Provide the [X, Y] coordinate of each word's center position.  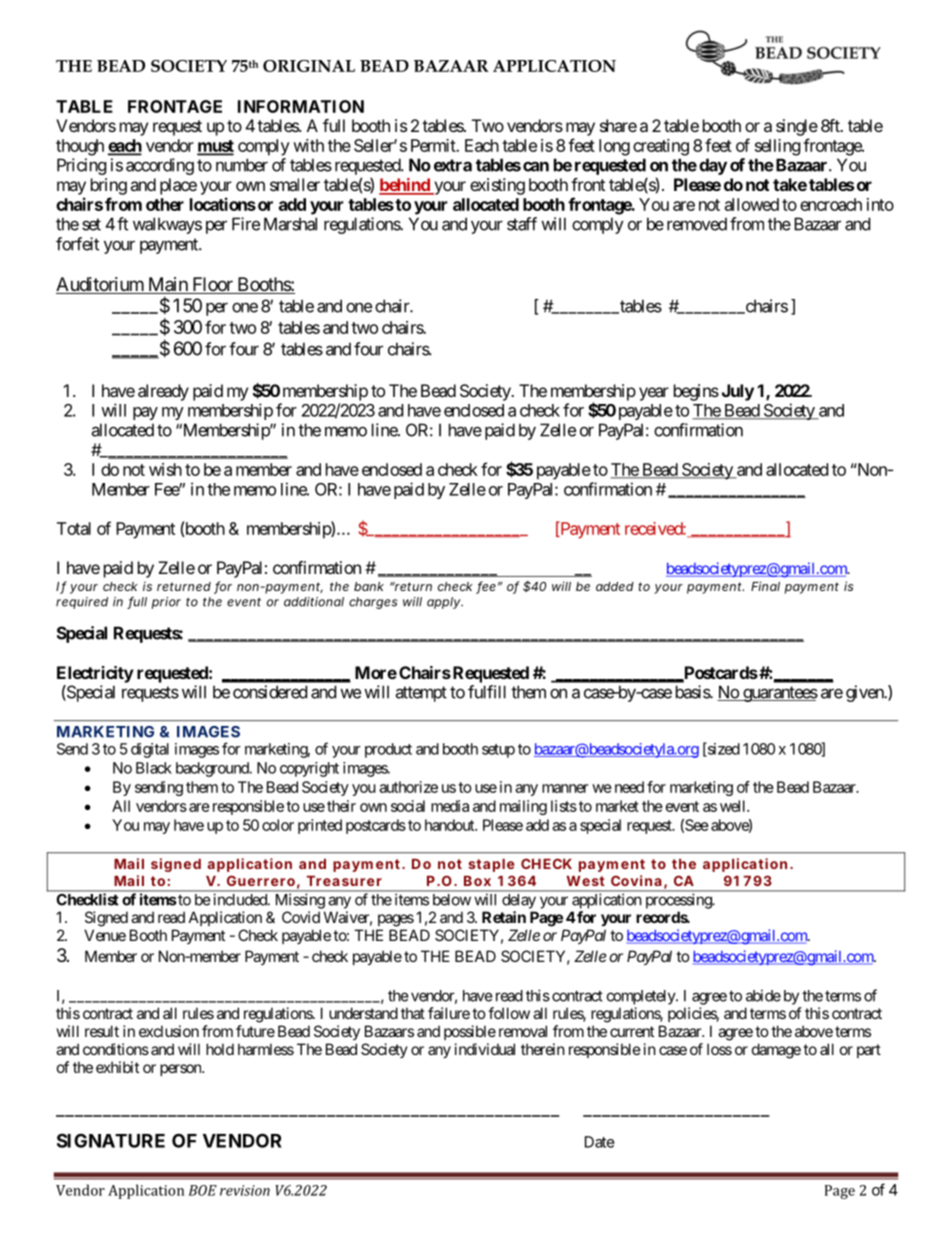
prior [166, 603]
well [734, 806]
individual [485, 1049]
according [160, 166]
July [738, 392]
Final [765, 586]
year [654, 394]
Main [167, 285]
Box [477, 881]
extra [453, 165]
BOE [203, 1190]
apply [444, 603]
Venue [105, 935]
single [797, 127]
